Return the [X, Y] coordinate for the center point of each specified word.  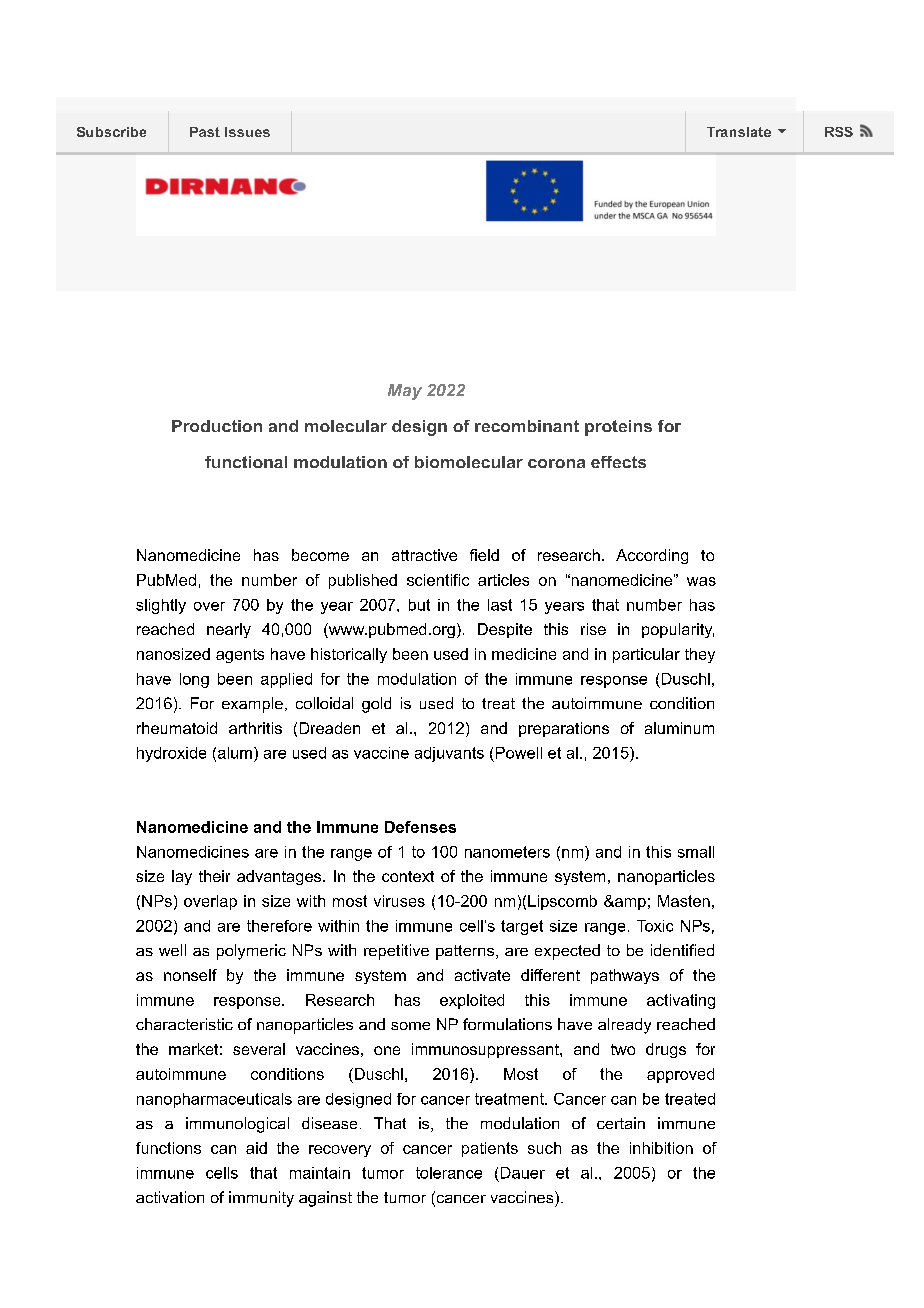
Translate [739, 132]
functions [168, 1148]
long [194, 680]
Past [205, 132]
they [700, 655]
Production [217, 426]
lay [182, 877]
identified [682, 950]
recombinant [527, 426]
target [522, 927]
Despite [505, 630]
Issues [247, 132]
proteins [618, 428]
